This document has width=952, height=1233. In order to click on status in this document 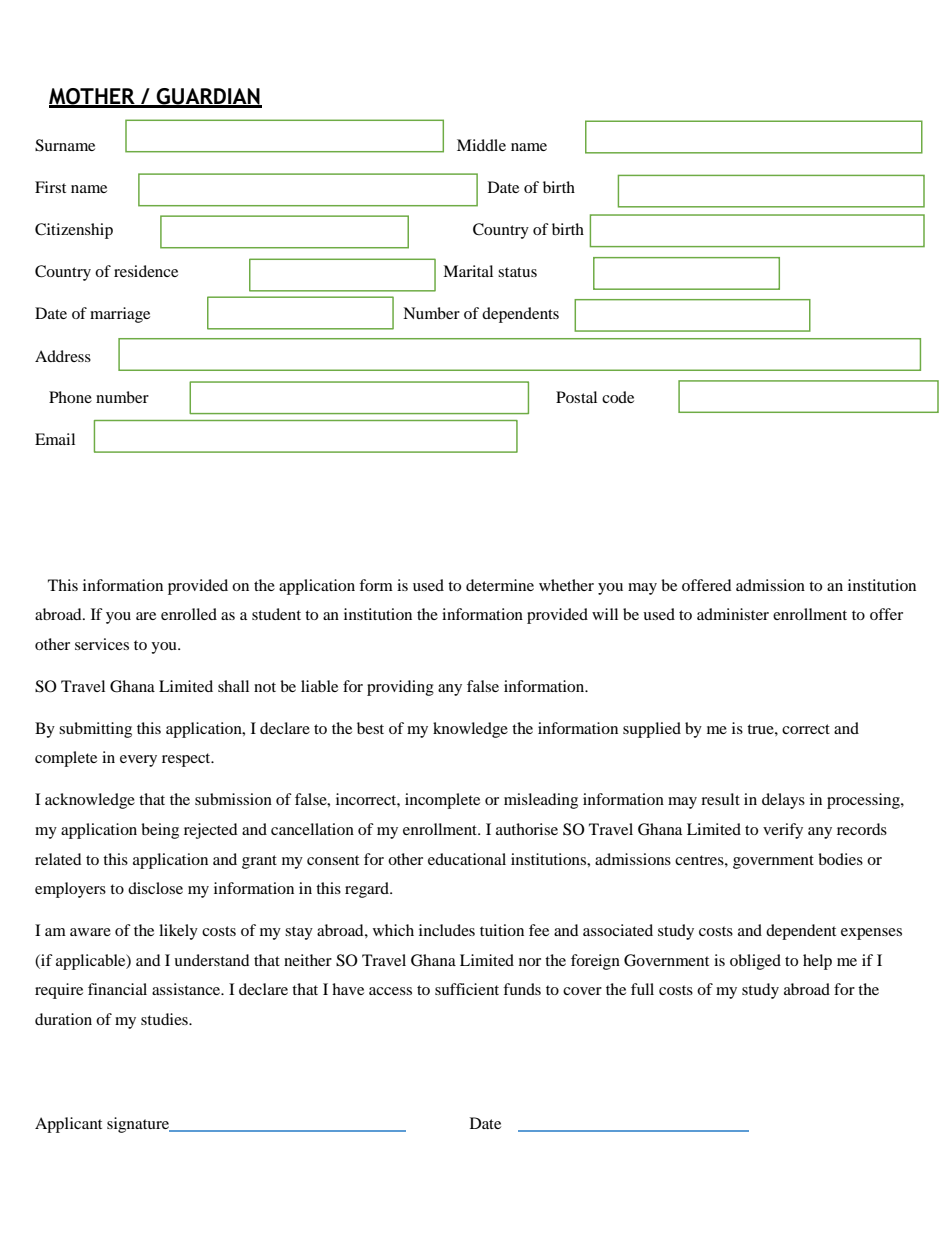, I will do `click(517, 272)`.
